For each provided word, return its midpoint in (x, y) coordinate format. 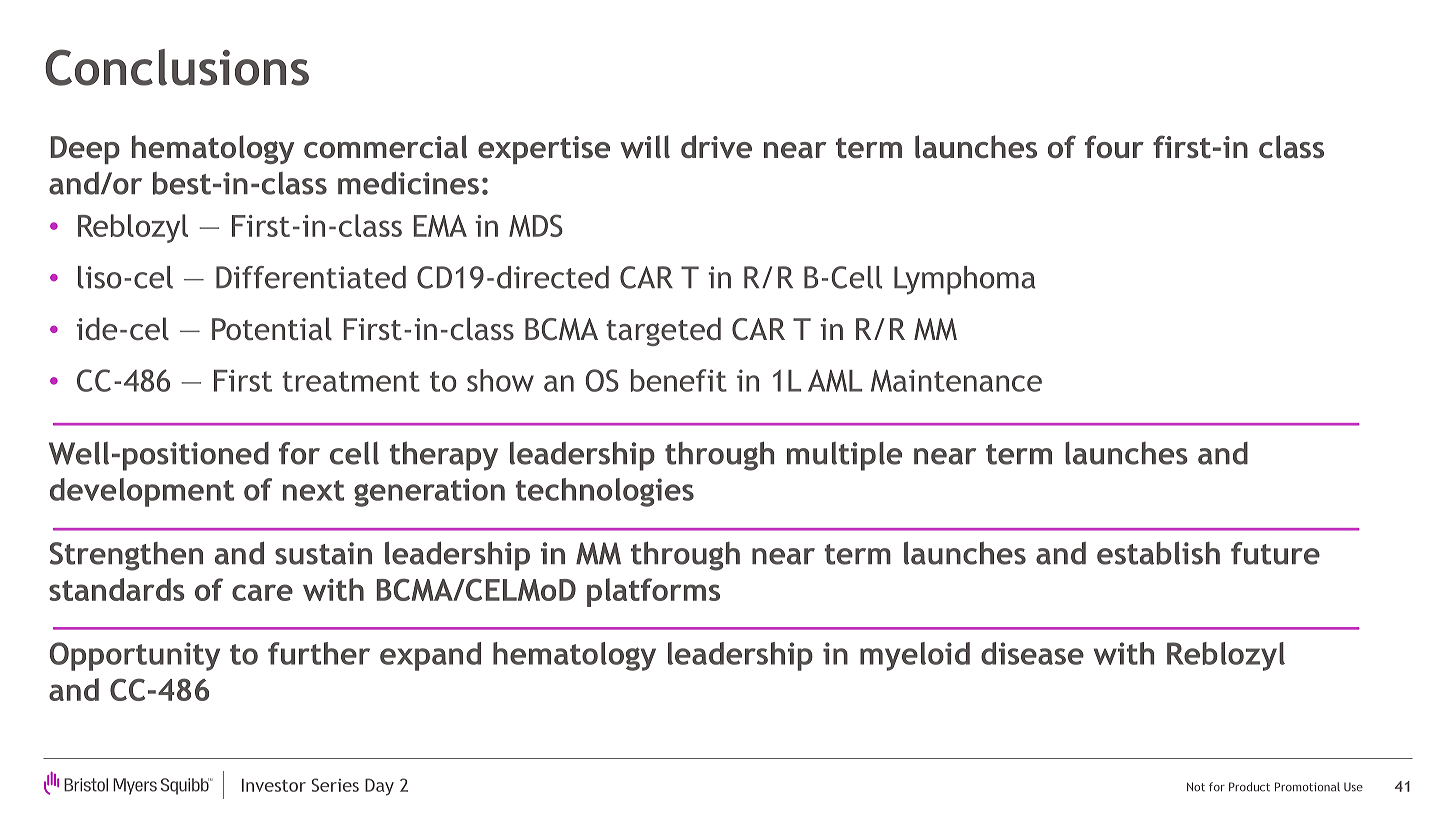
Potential (272, 328)
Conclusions (177, 67)
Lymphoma (964, 280)
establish (1158, 553)
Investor (274, 785)
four (1114, 146)
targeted (663, 331)
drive (716, 147)
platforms (653, 592)
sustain (323, 553)
